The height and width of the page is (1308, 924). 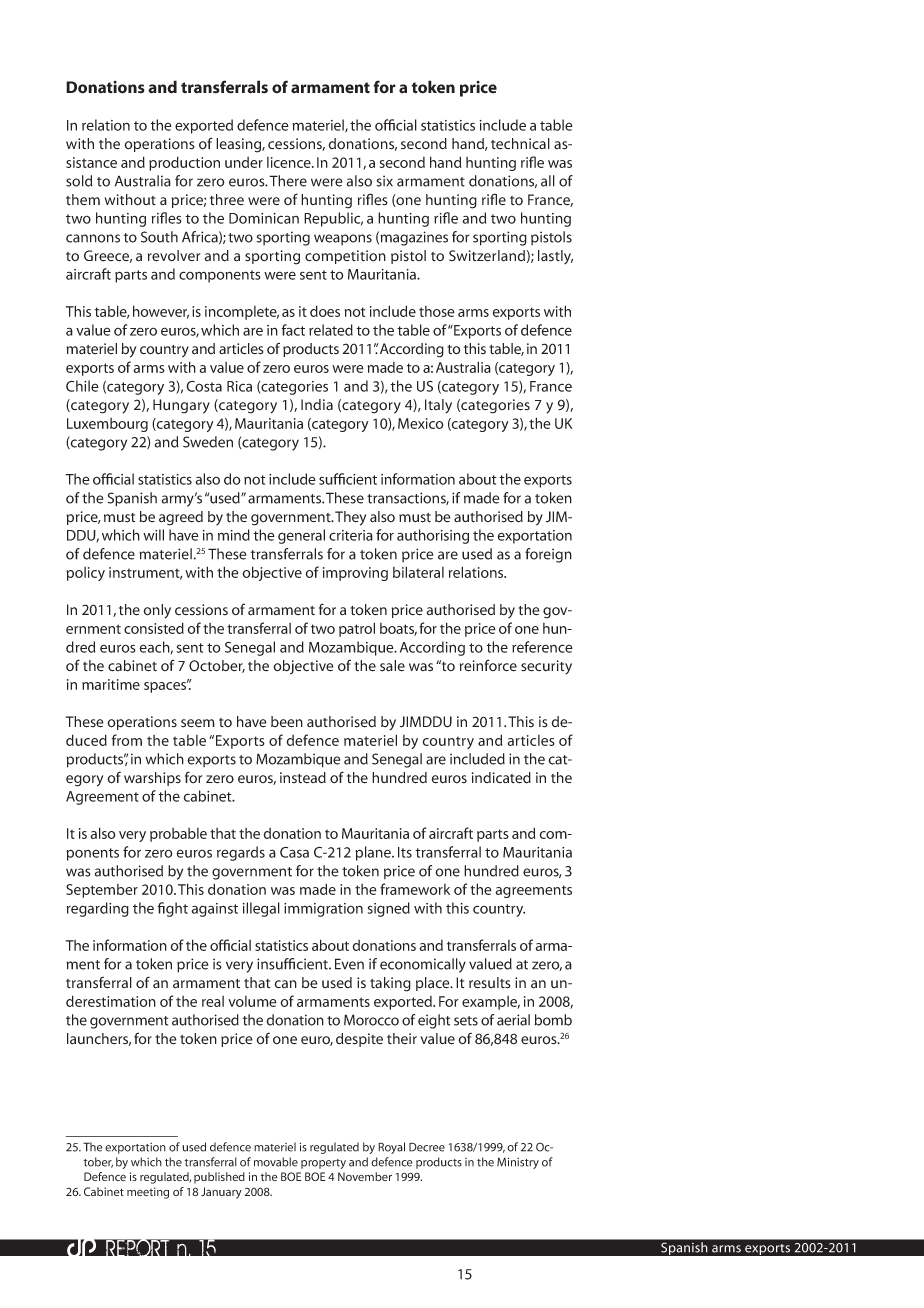 What do you see at coordinates (178, 835) in the page?
I see `probable` at bounding box center [178, 835].
